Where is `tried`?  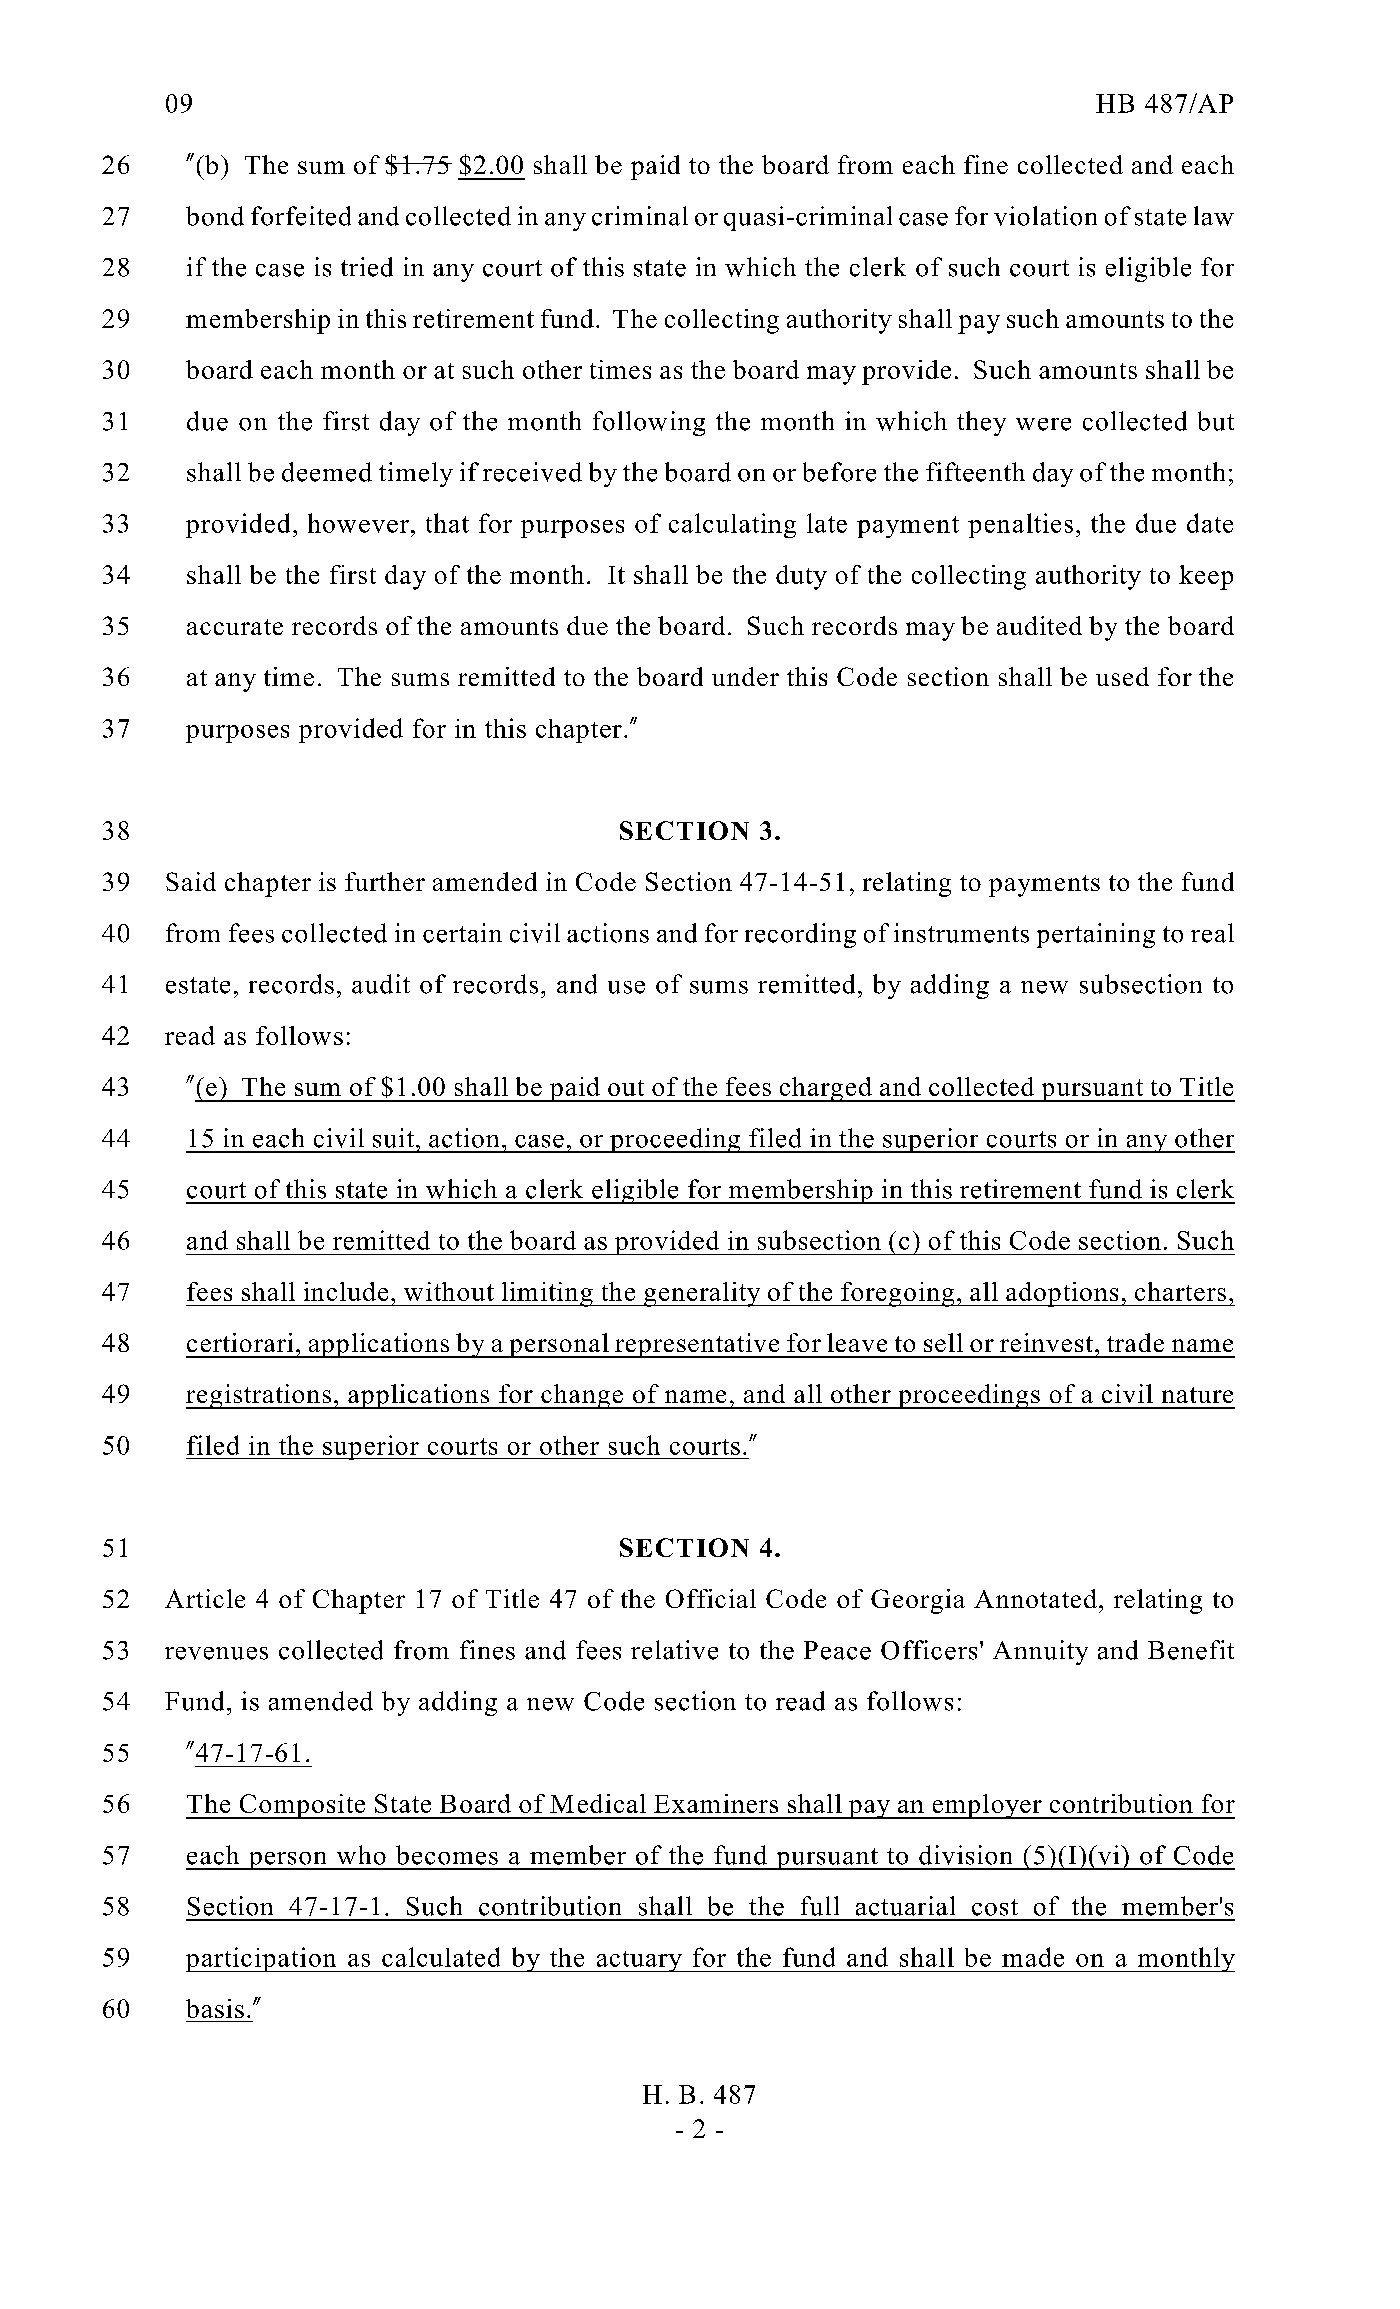 tried is located at coordinates (367, 267).
